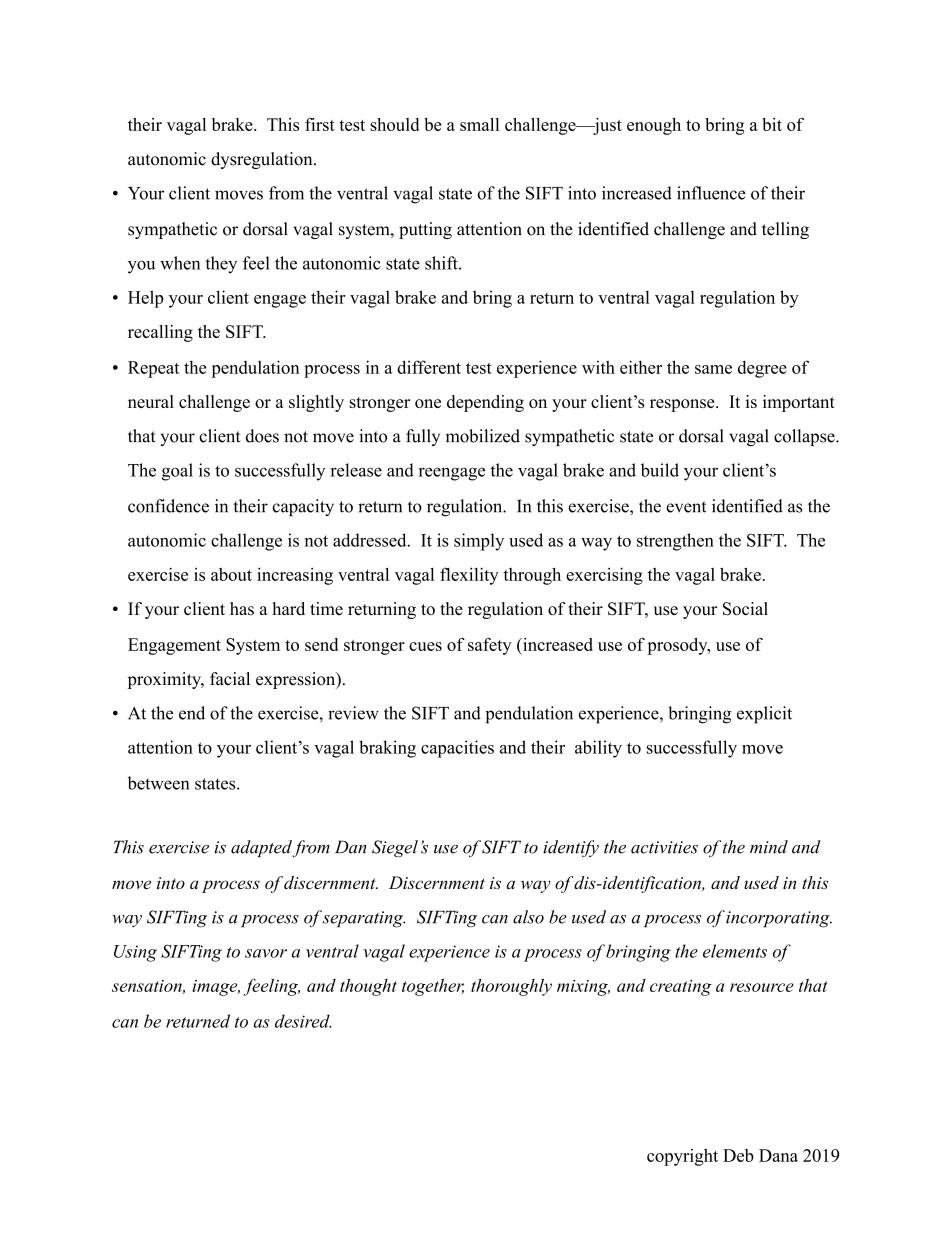 The height and width of the screenshot is (1233, 952). I want to click on together, so click(433, 987).
